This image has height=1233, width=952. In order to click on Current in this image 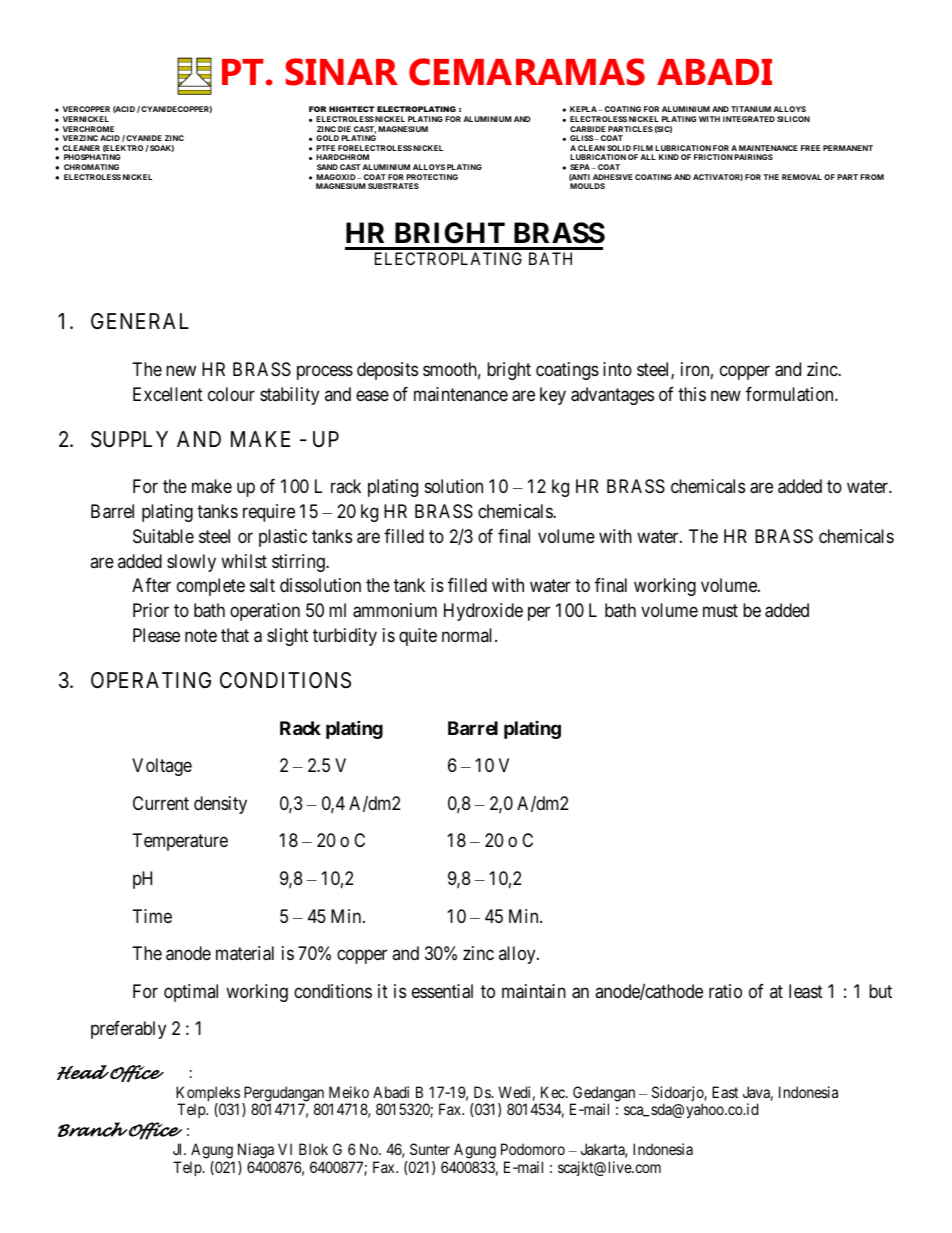, I will do `click(161, 803)`.
